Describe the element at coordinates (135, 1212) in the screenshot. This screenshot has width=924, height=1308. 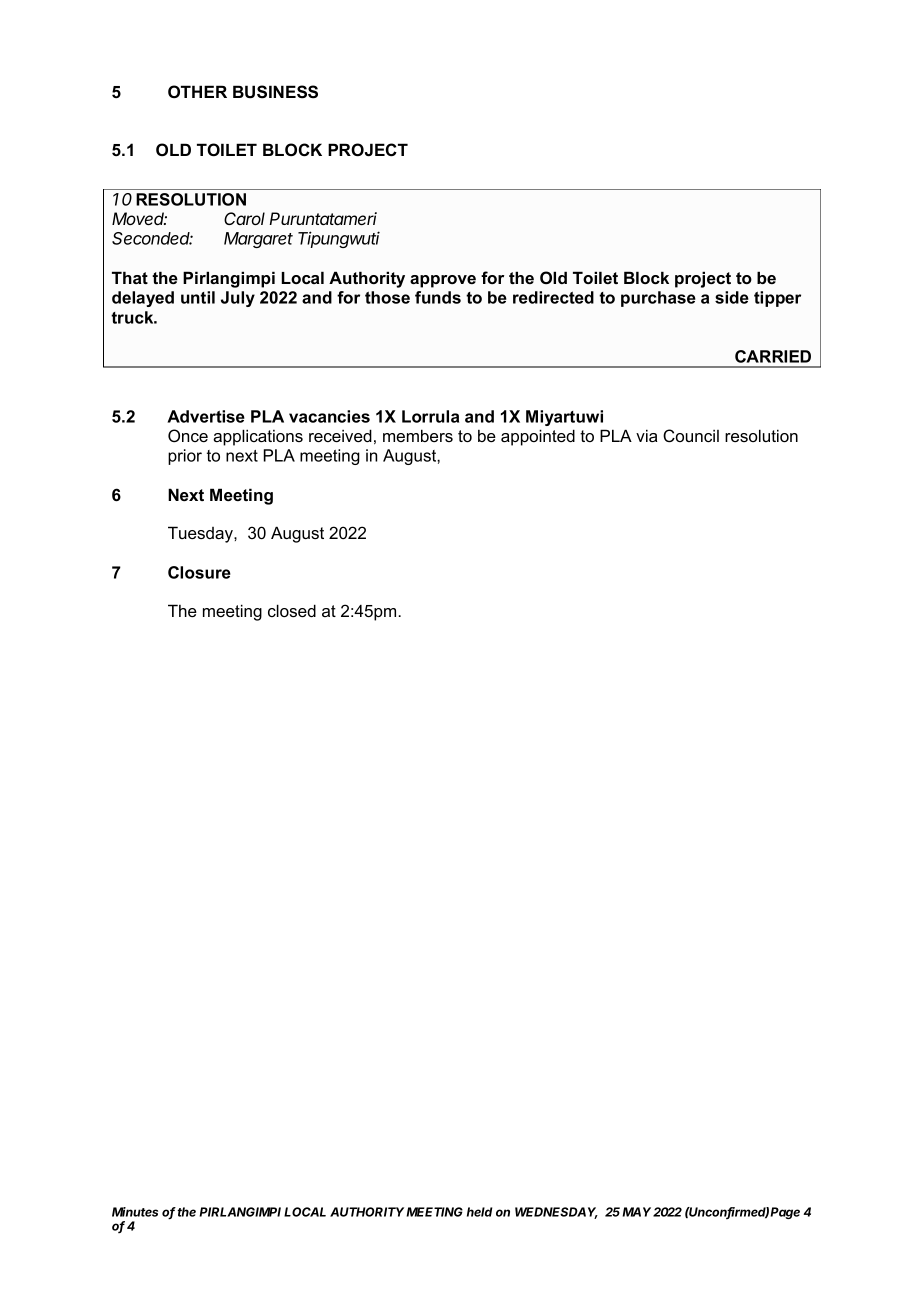
I see `Minutes` at that location.
